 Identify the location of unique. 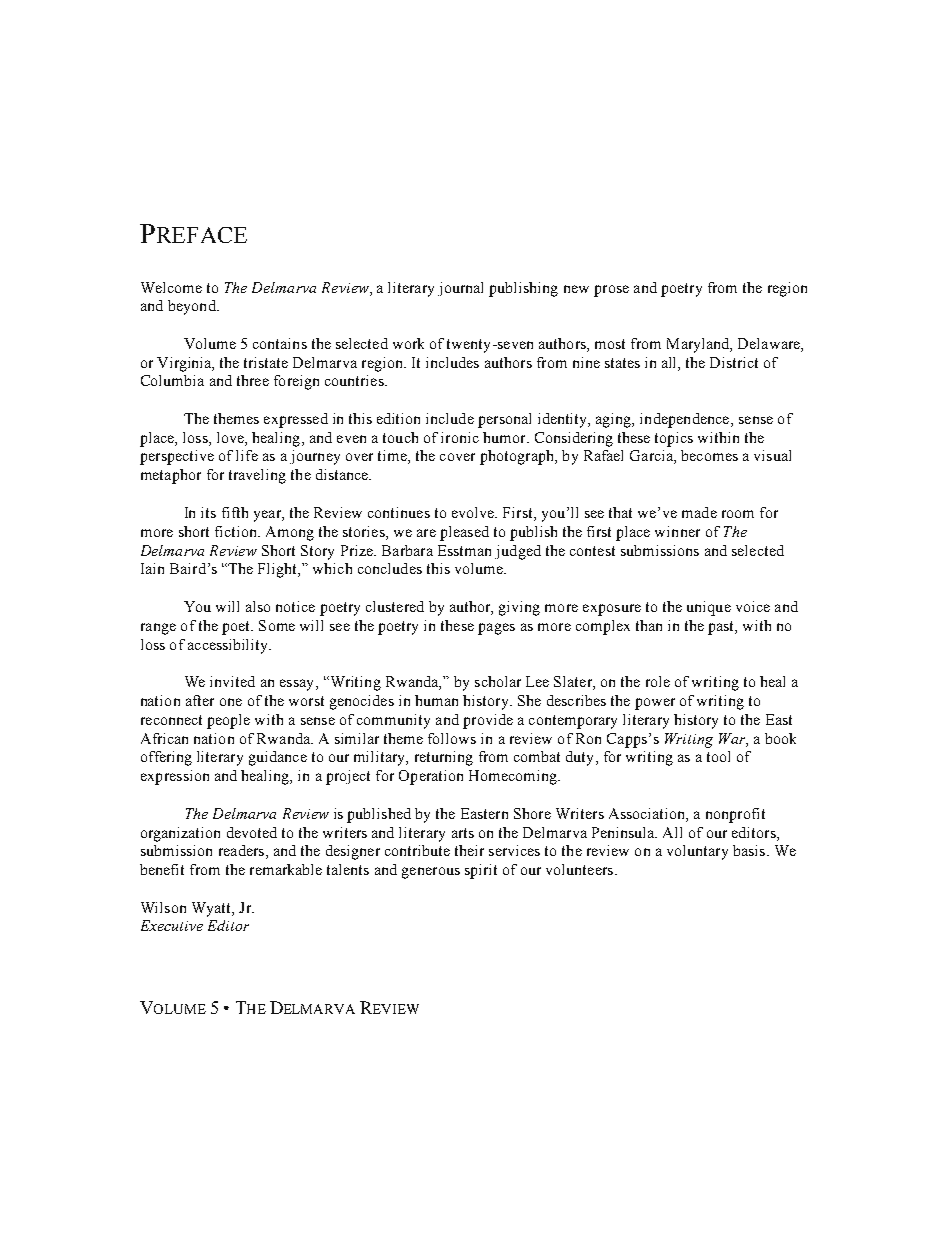
(709, 608).
